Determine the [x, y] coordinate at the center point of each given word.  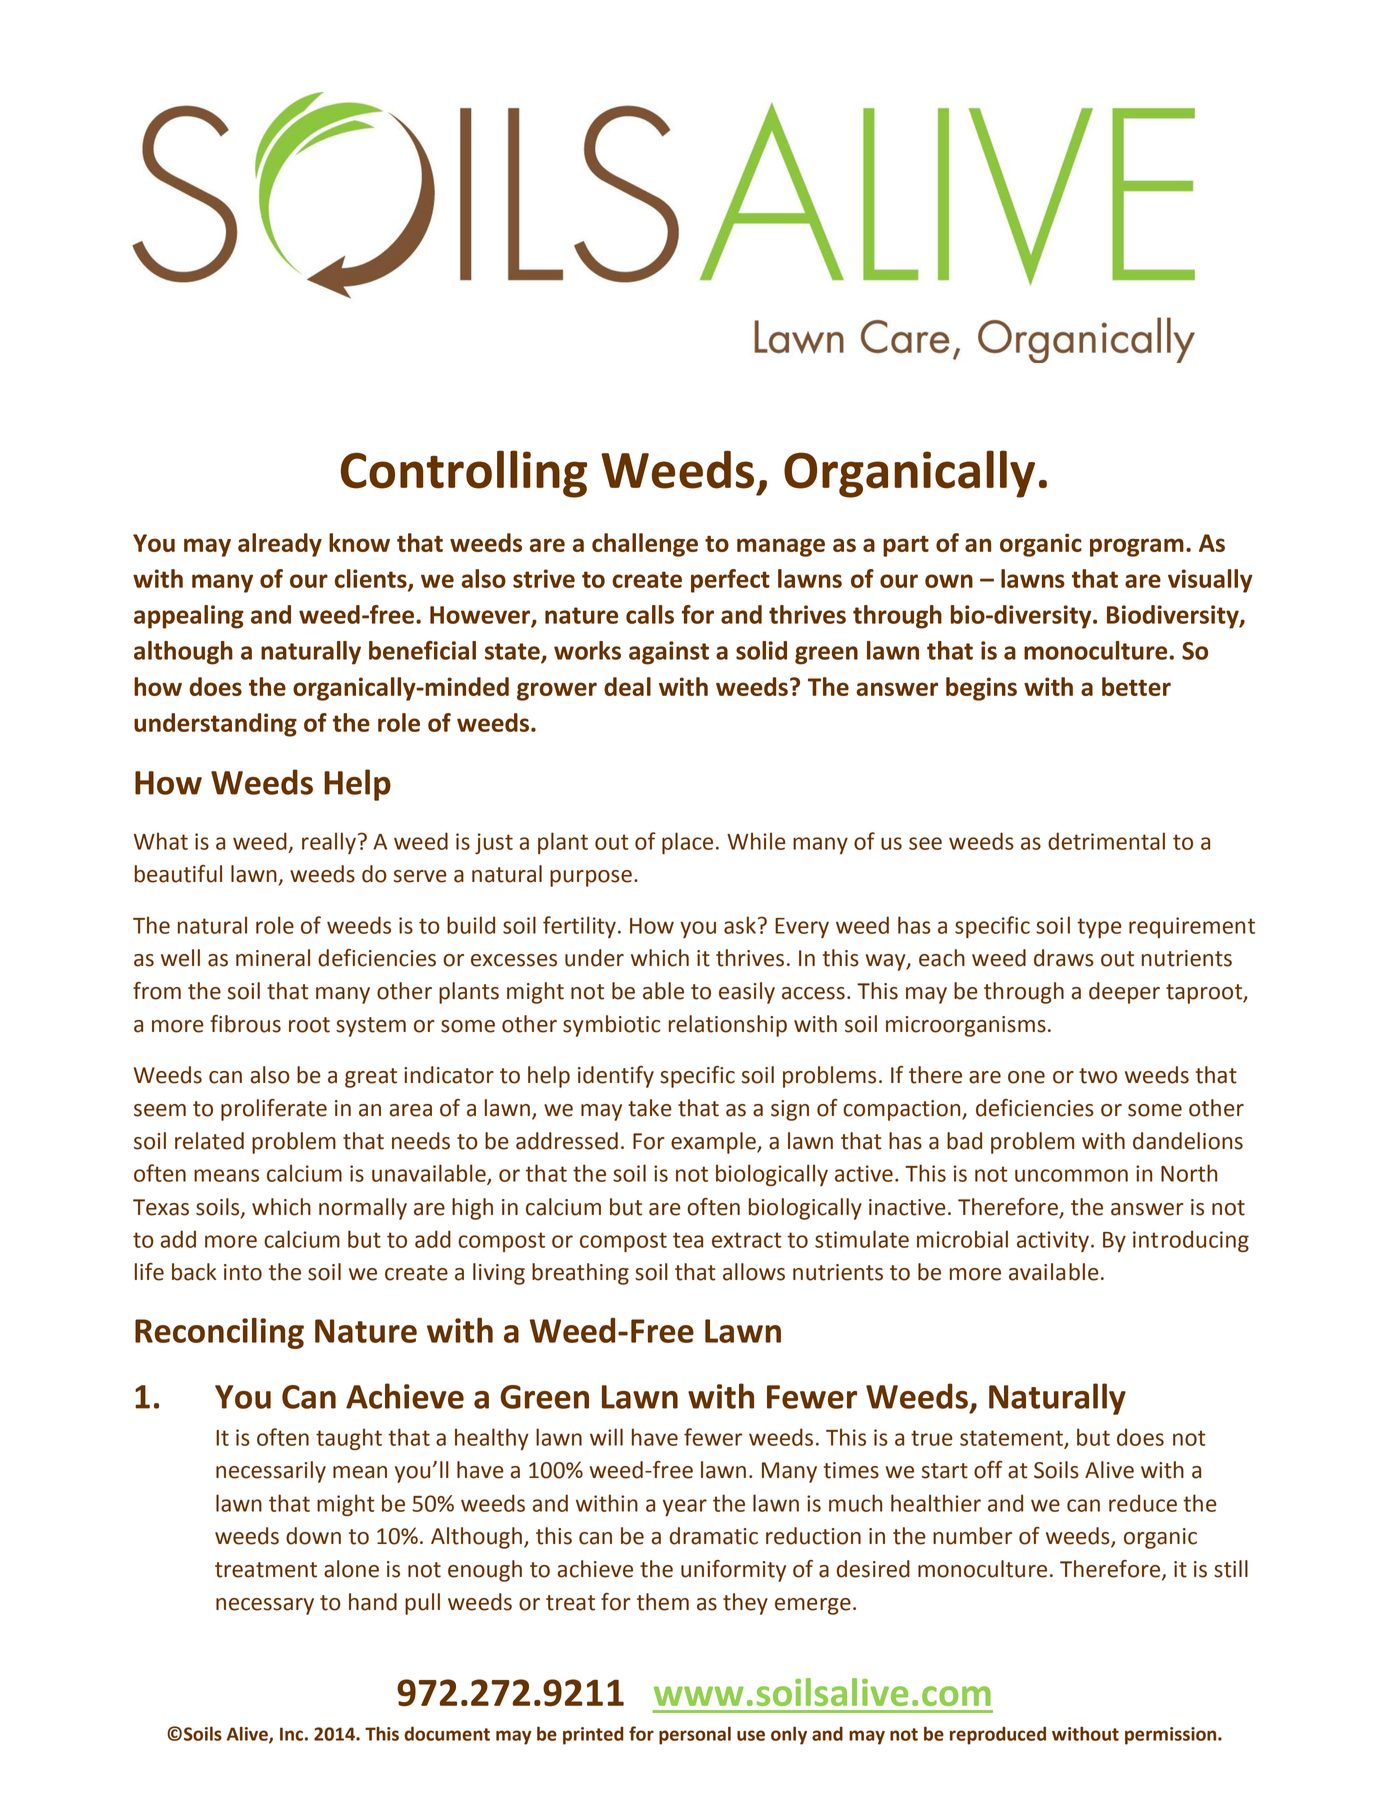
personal [695, 1735]
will [606, 1437]
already [280, 545]
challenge [645, 545]
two [1098, 1076]
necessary [265, 1606]
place [687, 843]
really [329, 843]
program [1137, 547]
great [371, 1078]
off [988, 1470]
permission [1172, 1736]
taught [349, 1439]
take [650, 1108]
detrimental [1106, 841]
